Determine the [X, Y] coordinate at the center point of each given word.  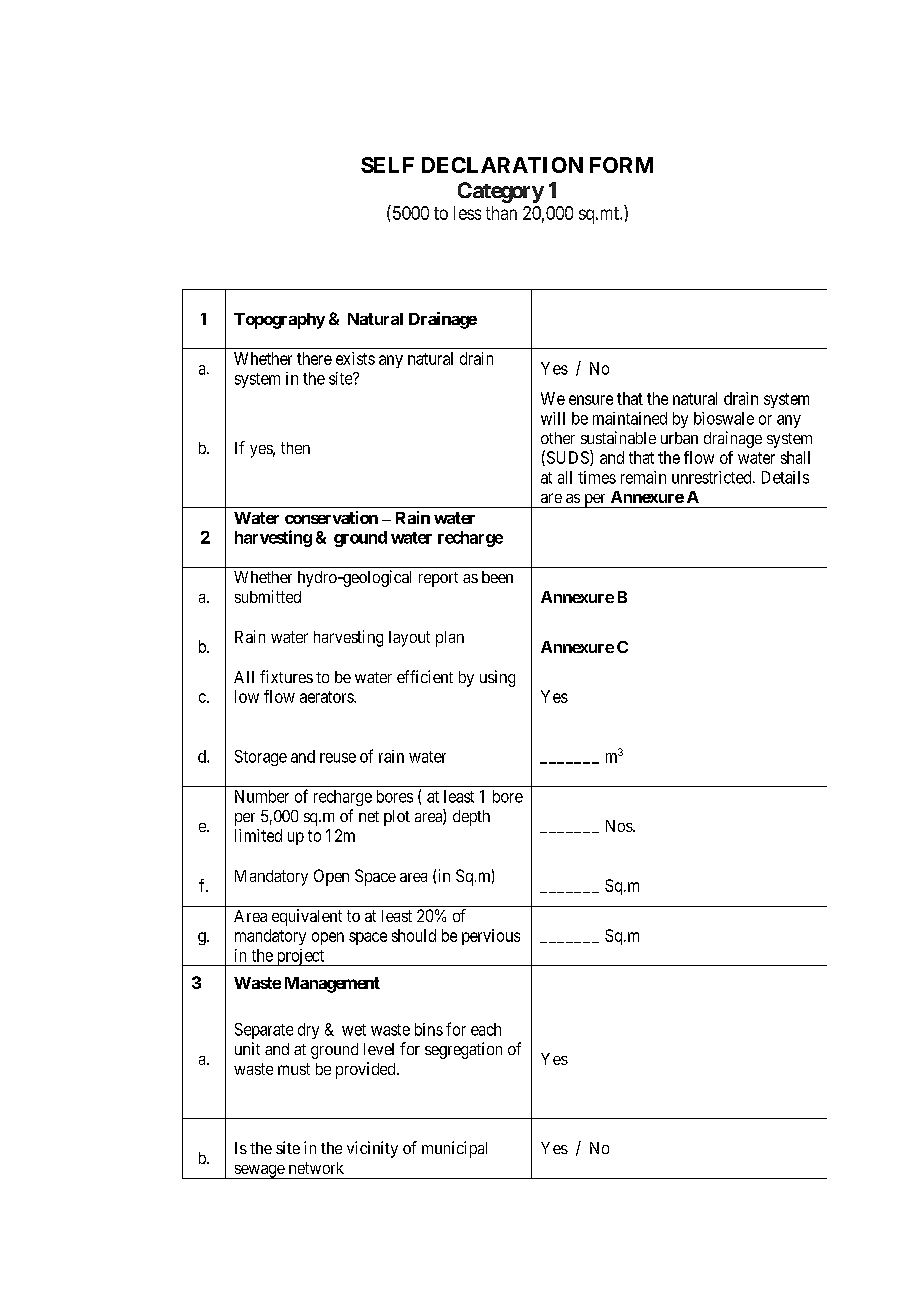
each [486, 1029]
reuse [338, 758]
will [553, 418]
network [316, 1168]
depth [471, 818]
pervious [491, 937]
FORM [621, 165]
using [497, 678]
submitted [268, 596]
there [314, 358]
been [497, 577]
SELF [387, 165]
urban [679, 438]
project [300, 957]
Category [501, 192]
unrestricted [713, 477]
